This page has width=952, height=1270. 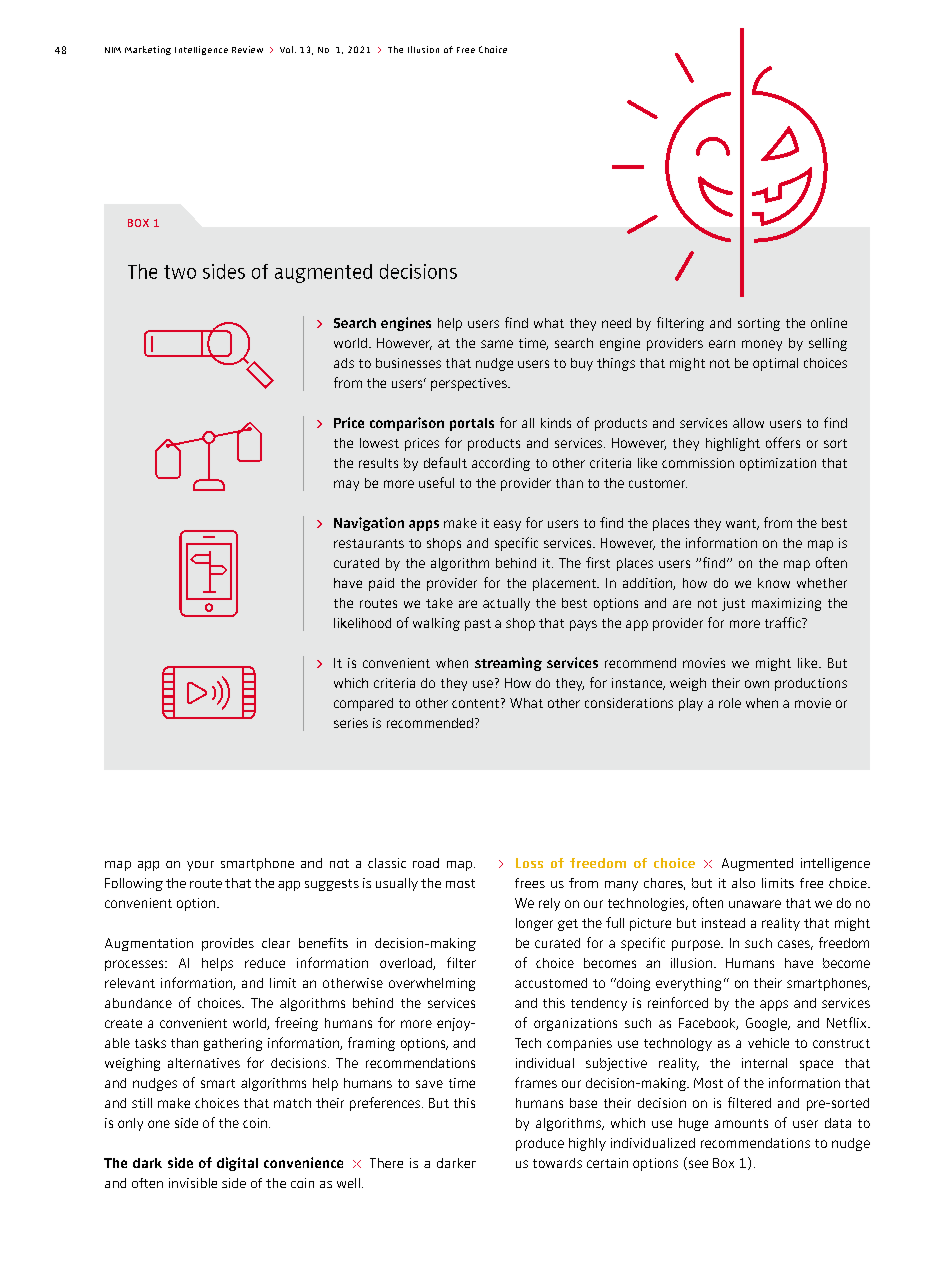 I want to click on amounts, so click(x=741, y=1123).
